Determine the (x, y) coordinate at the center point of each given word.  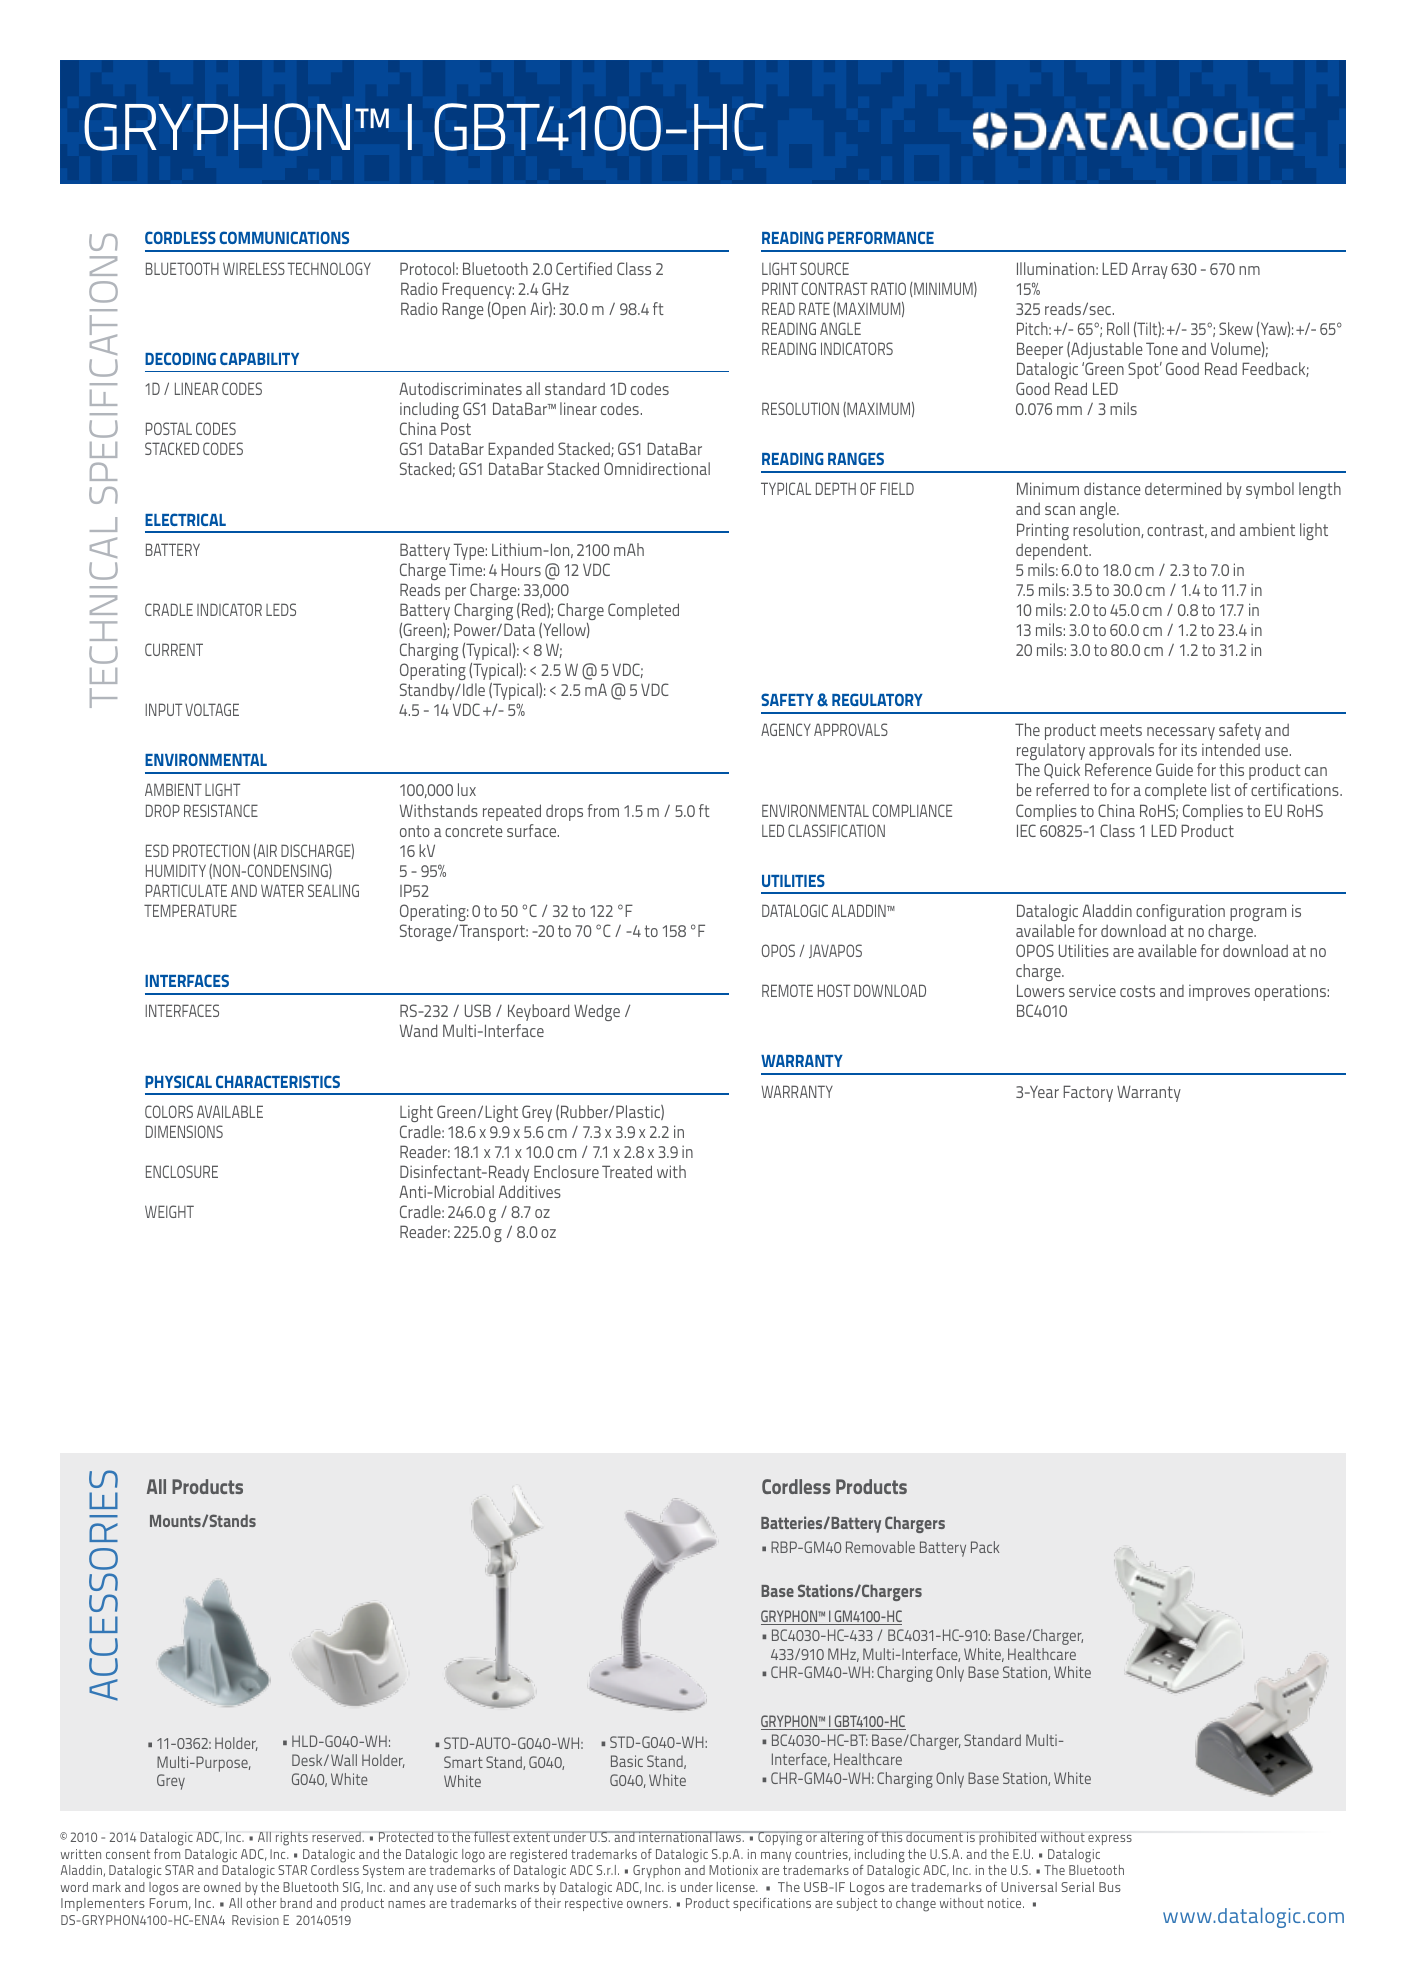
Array (1150, 270)
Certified (584, 268)
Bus (1110, 1887)
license (737, 1887)
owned (222, 1887)
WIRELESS (254, 268)
